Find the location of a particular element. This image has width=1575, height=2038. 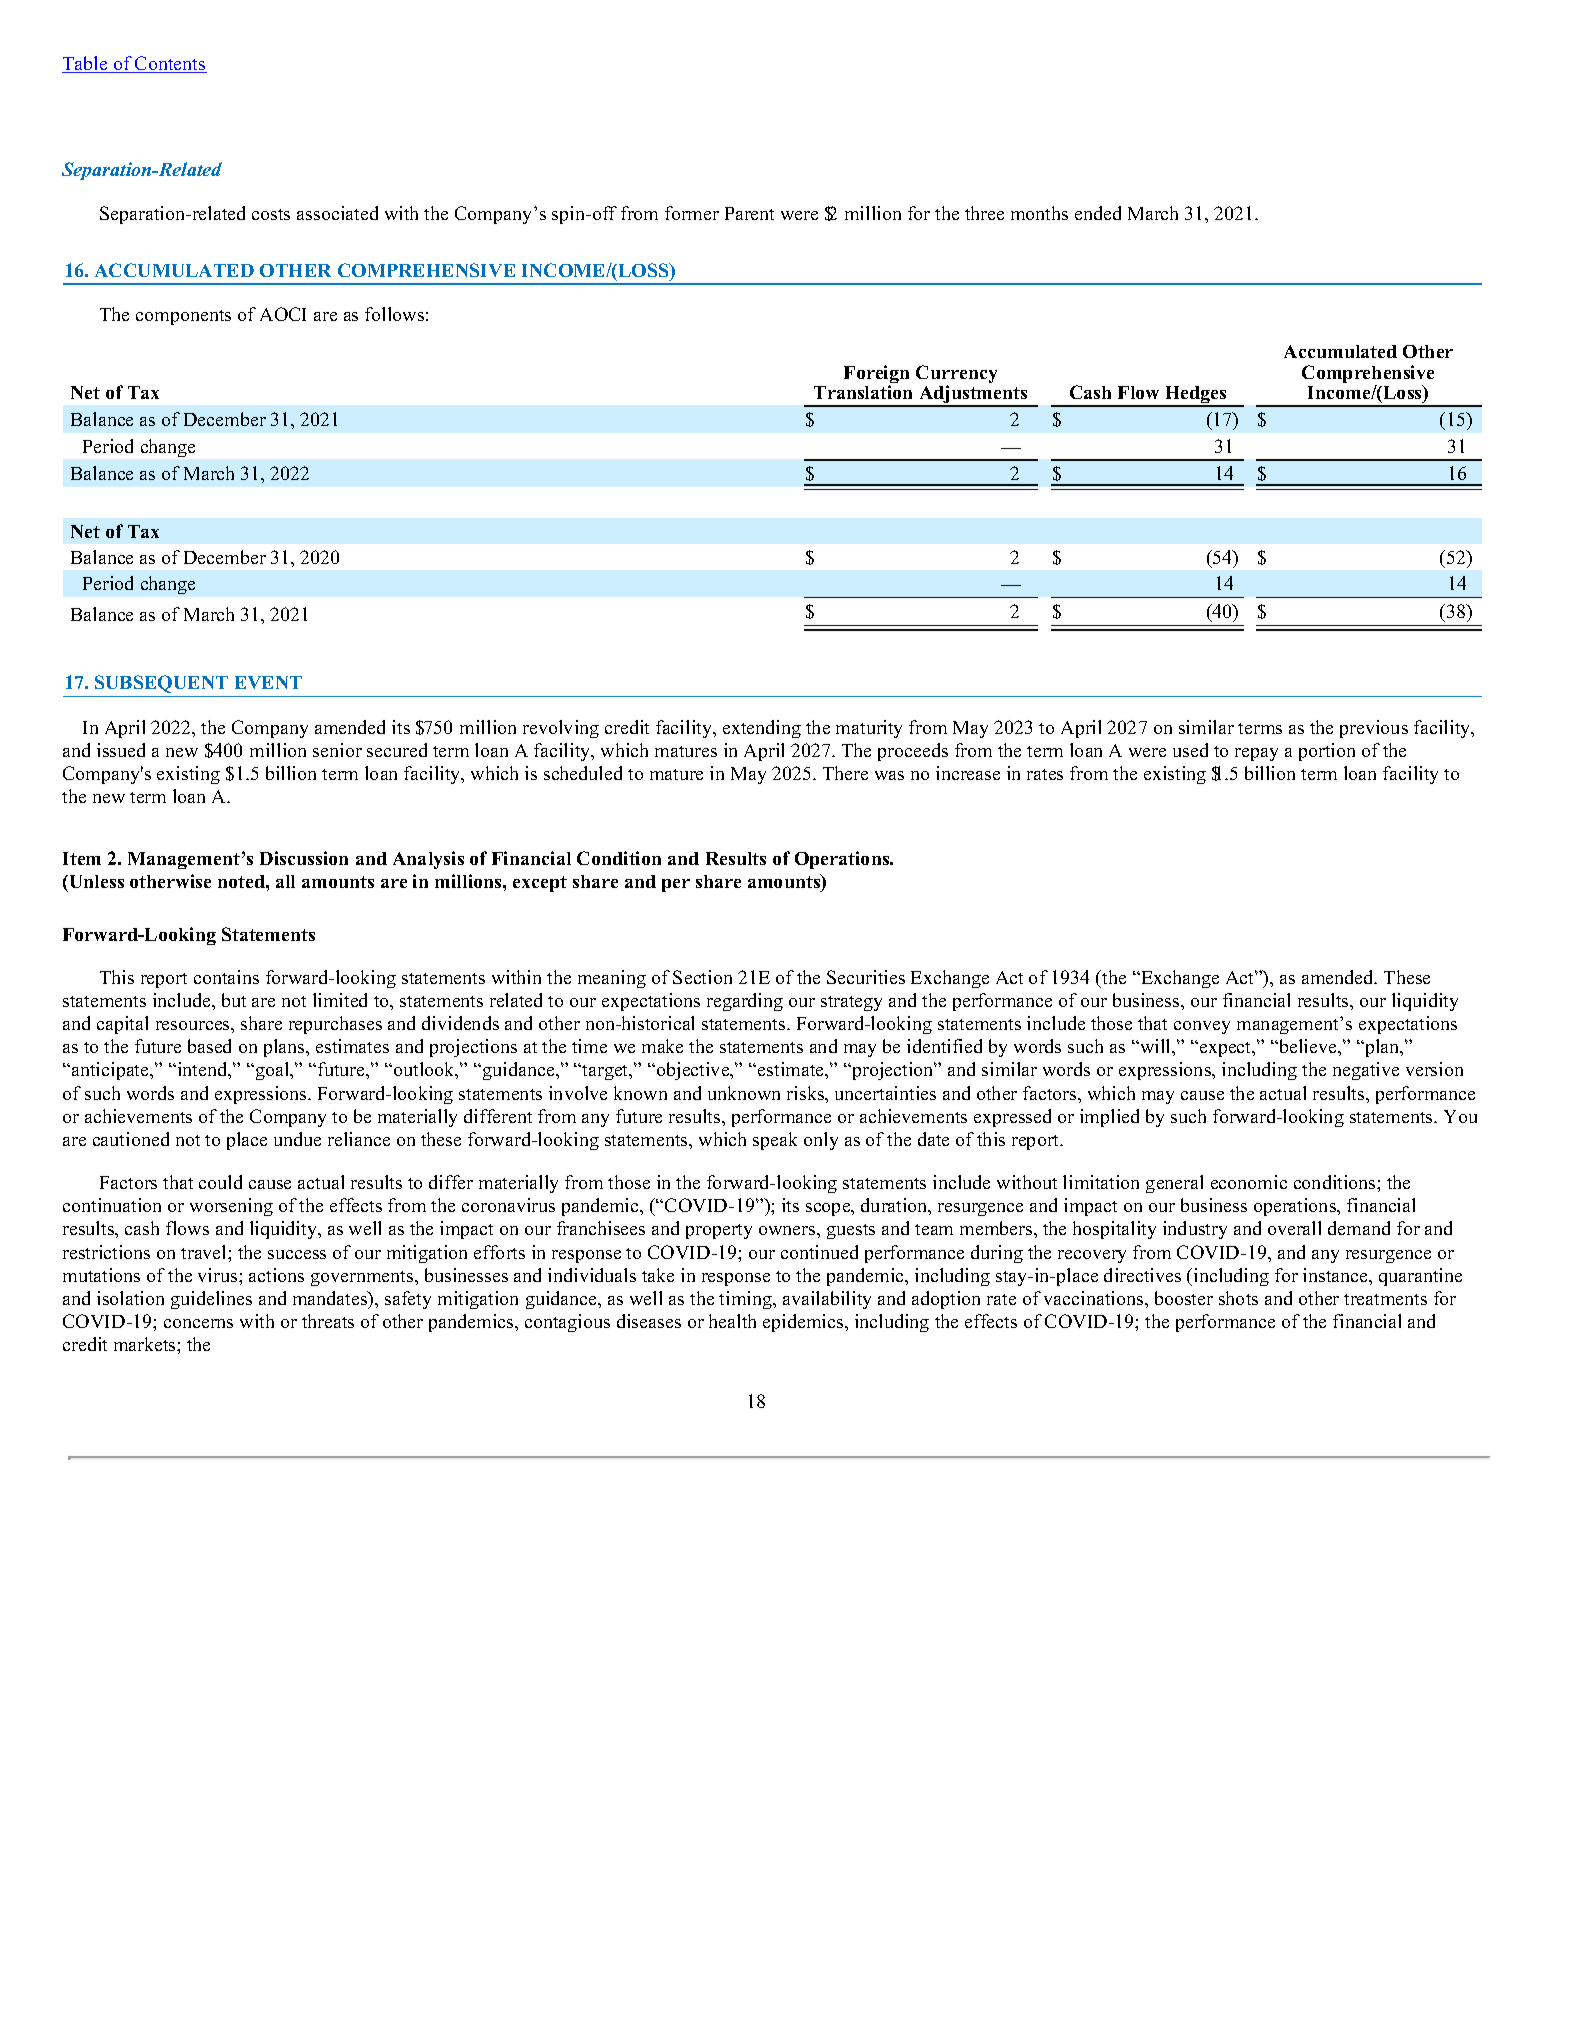

previous is located at coordinates (1374, 729).
